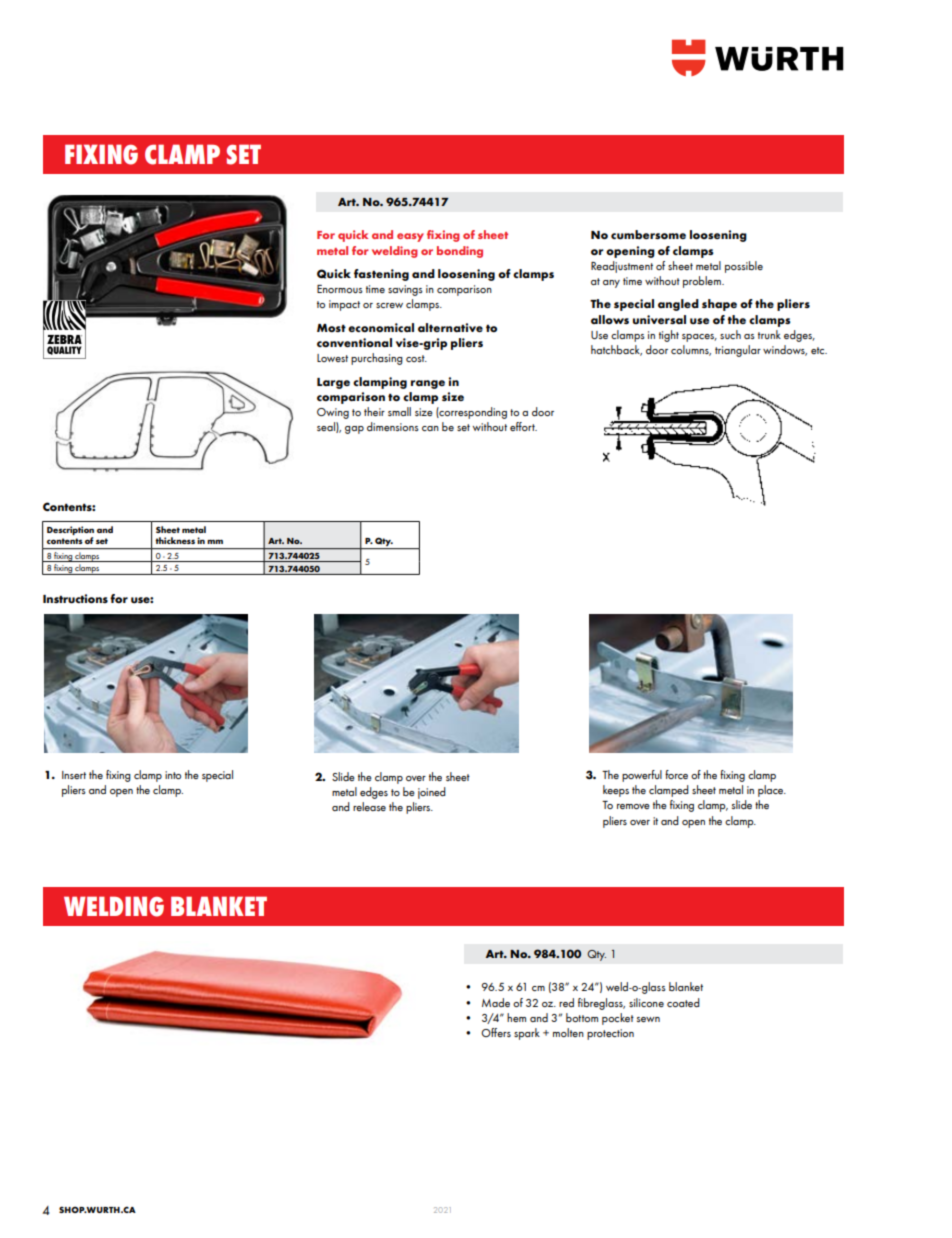  I want to click on possible, so click(744, 267).
